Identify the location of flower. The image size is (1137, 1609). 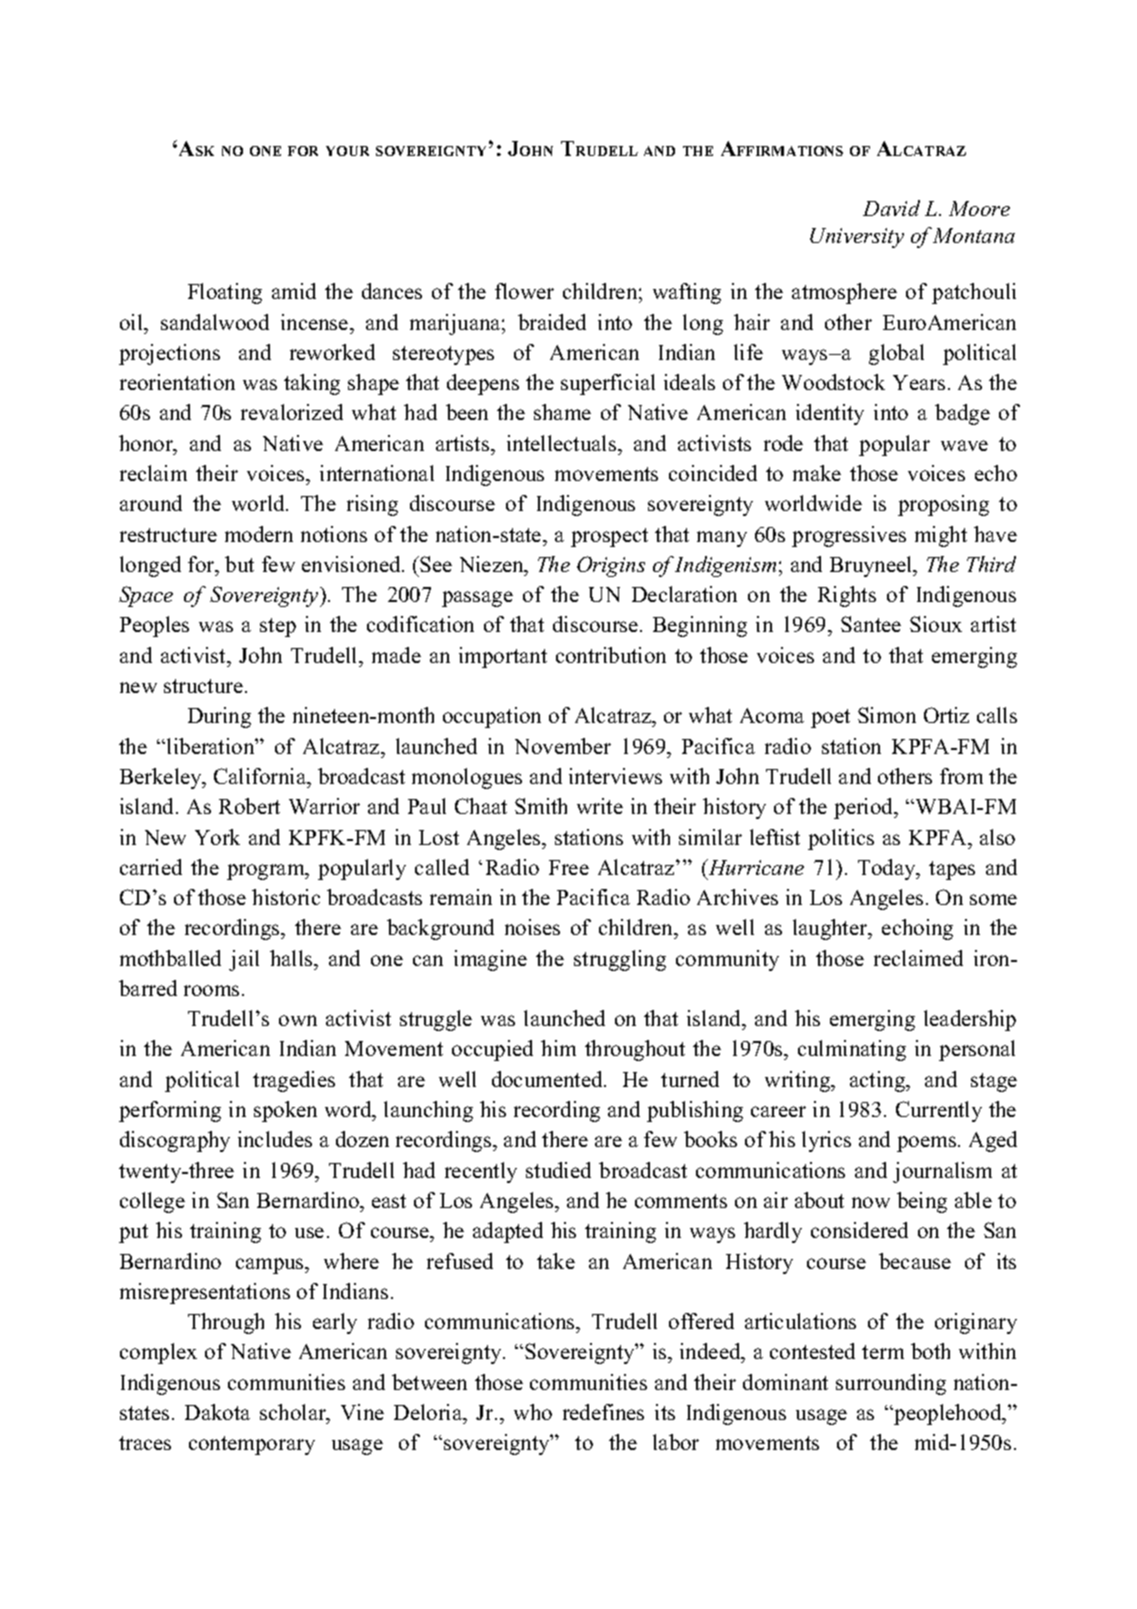
(524, 291).
